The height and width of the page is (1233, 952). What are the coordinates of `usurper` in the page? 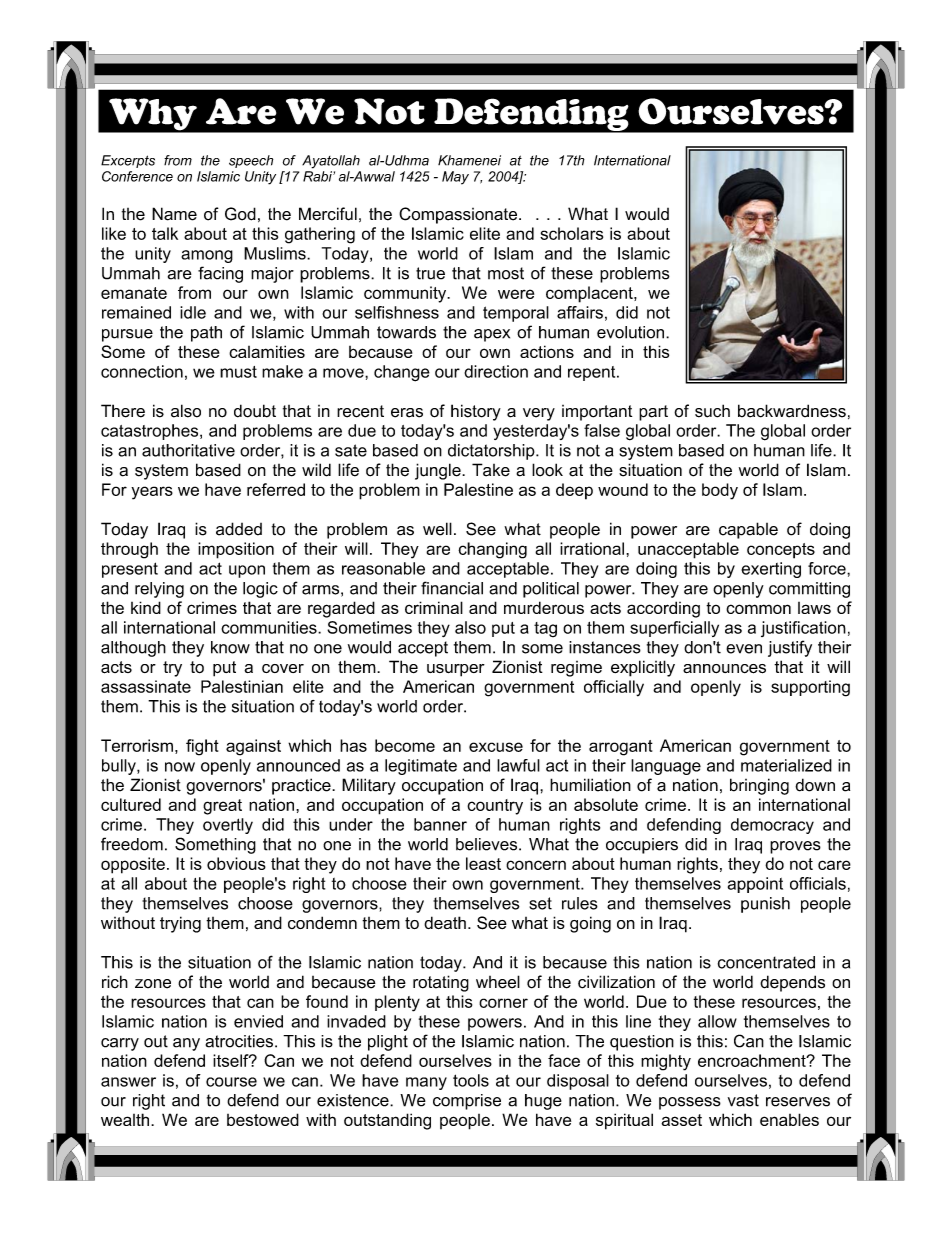 It's located at (456, 670).
